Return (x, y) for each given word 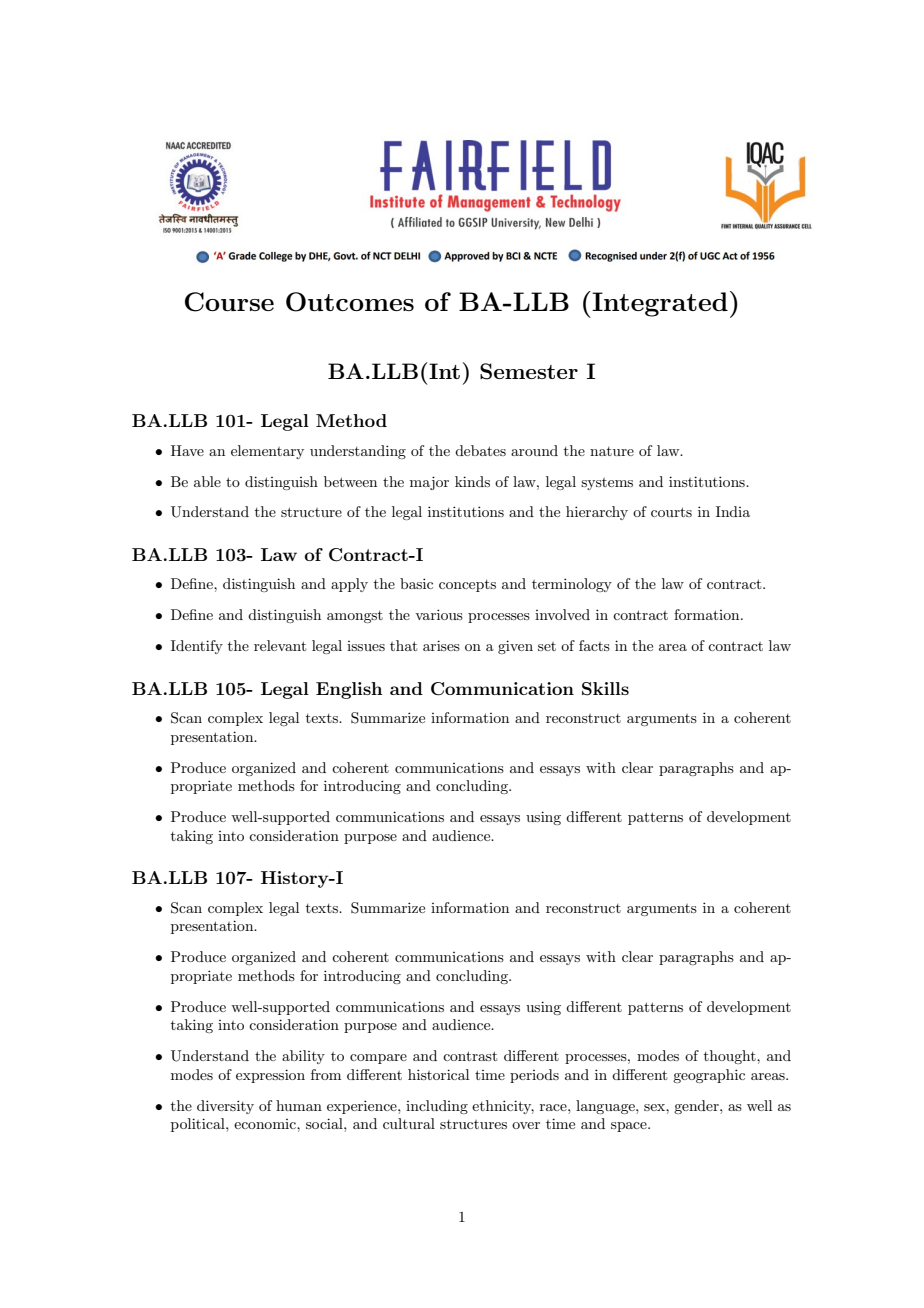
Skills (605, 689)
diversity (225, 1107)
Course (229, 302)
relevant (280, 645)
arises (441, 645)
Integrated (659, 304)
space (630, 1127)
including (437, 1107)
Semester (529, 371)
